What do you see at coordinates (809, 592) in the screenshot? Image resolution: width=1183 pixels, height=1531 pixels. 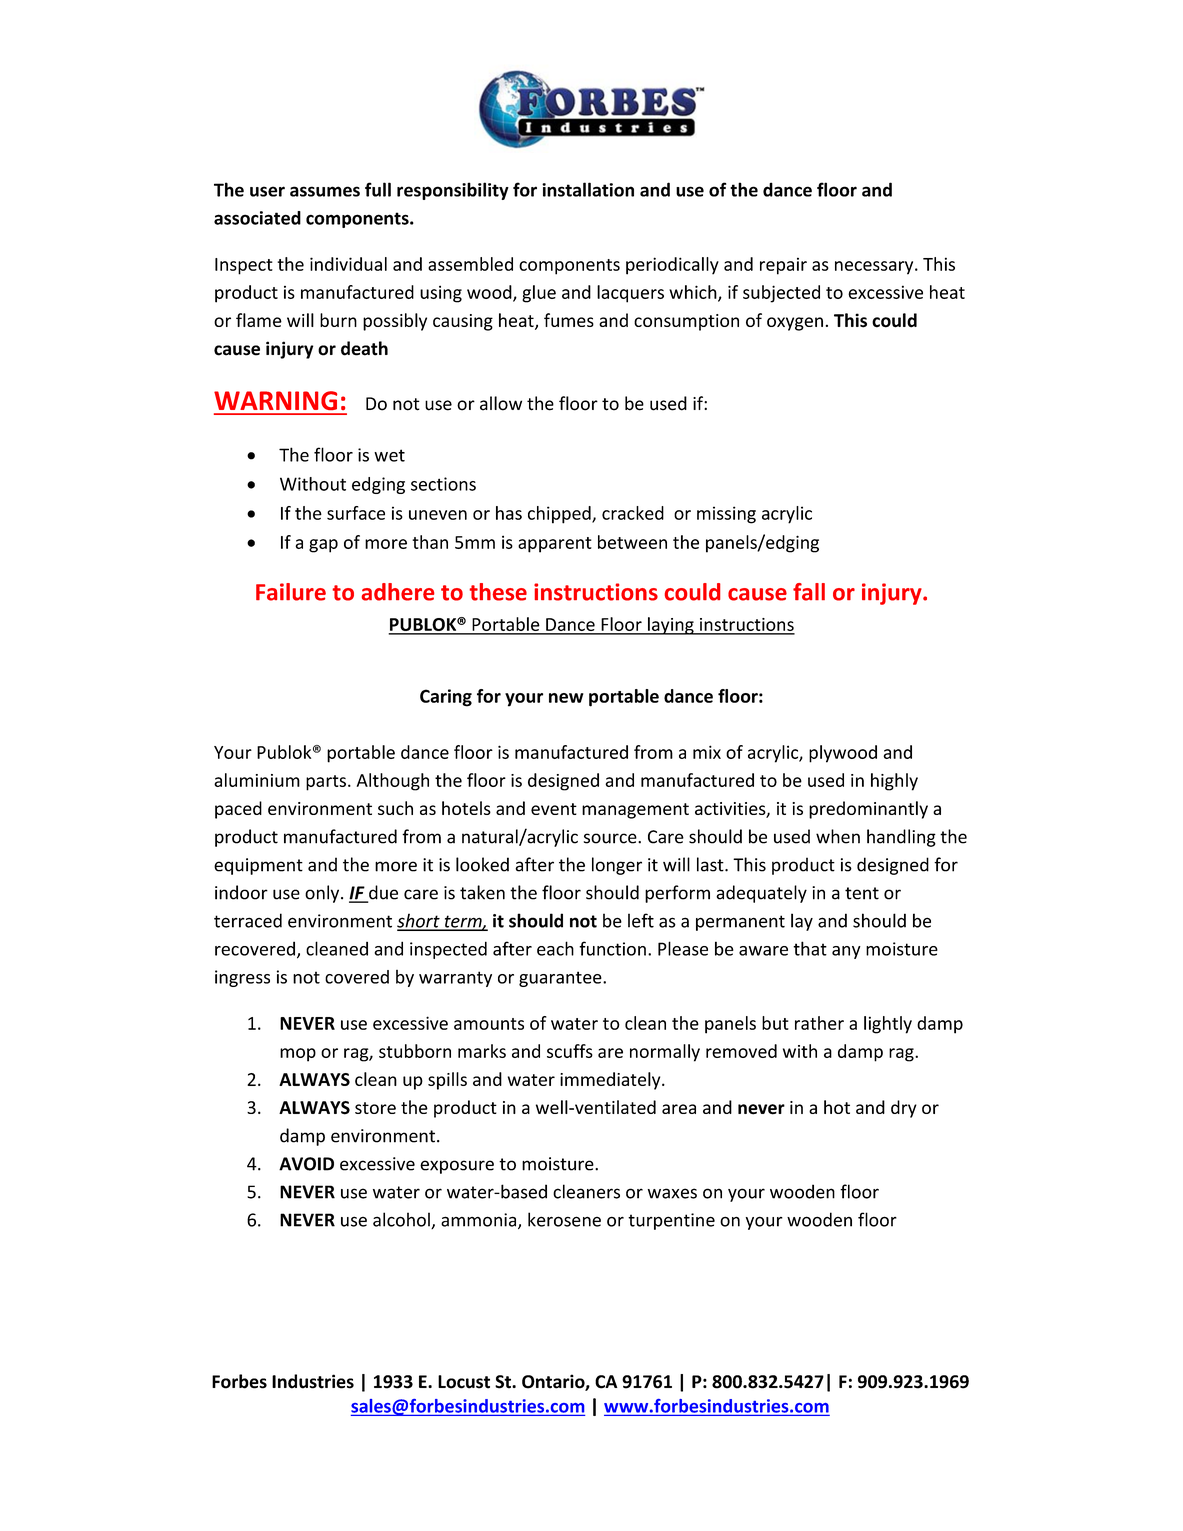 I see `fall` at bounding box center [809, 592].
